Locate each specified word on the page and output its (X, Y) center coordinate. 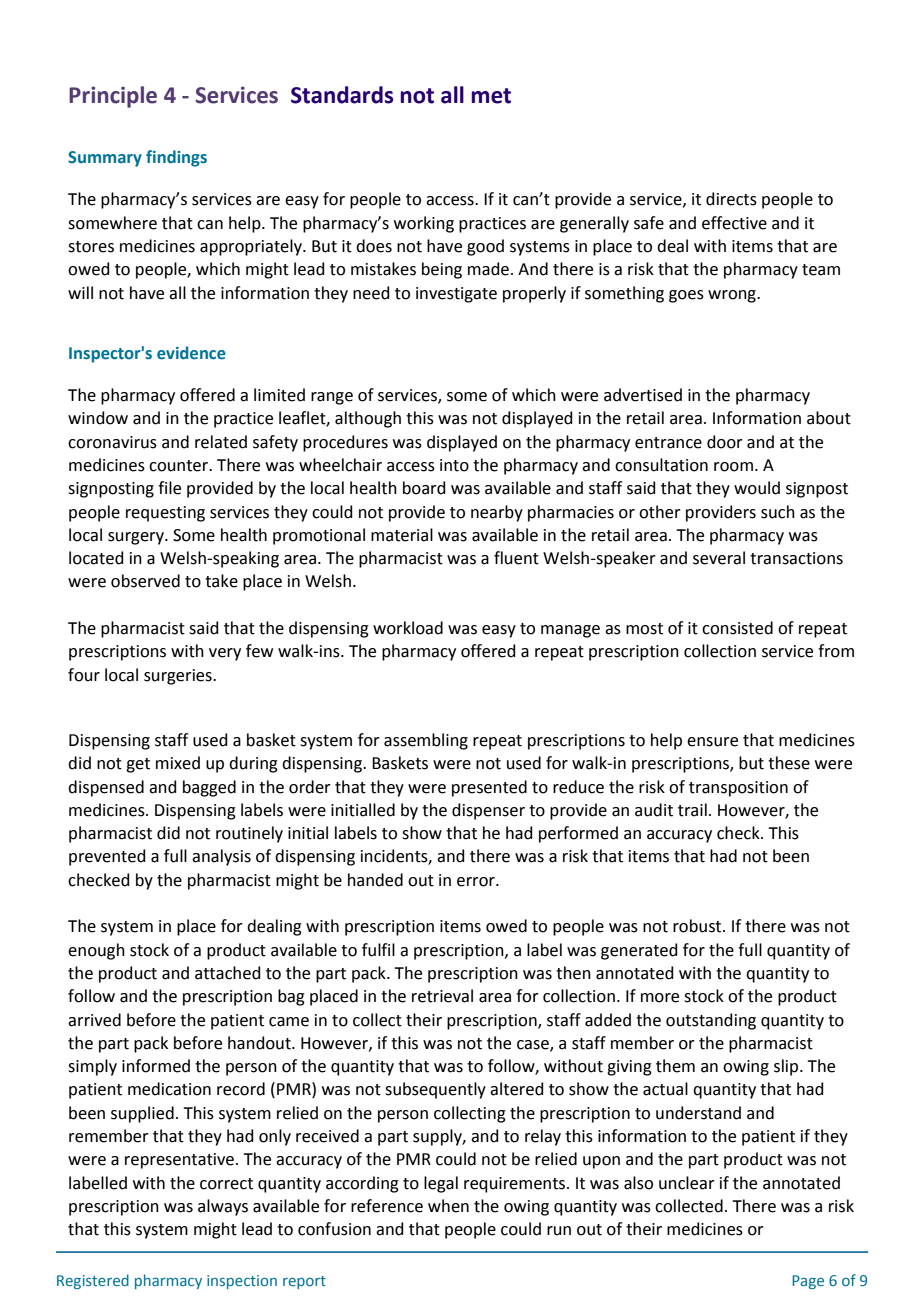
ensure (712, 742)
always (223, 1207)
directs (731, 199)
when (448, 1206)
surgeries (179, 677)
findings (176, 158)
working (424, 224)
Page (808, 1282)
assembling (426, 741)
